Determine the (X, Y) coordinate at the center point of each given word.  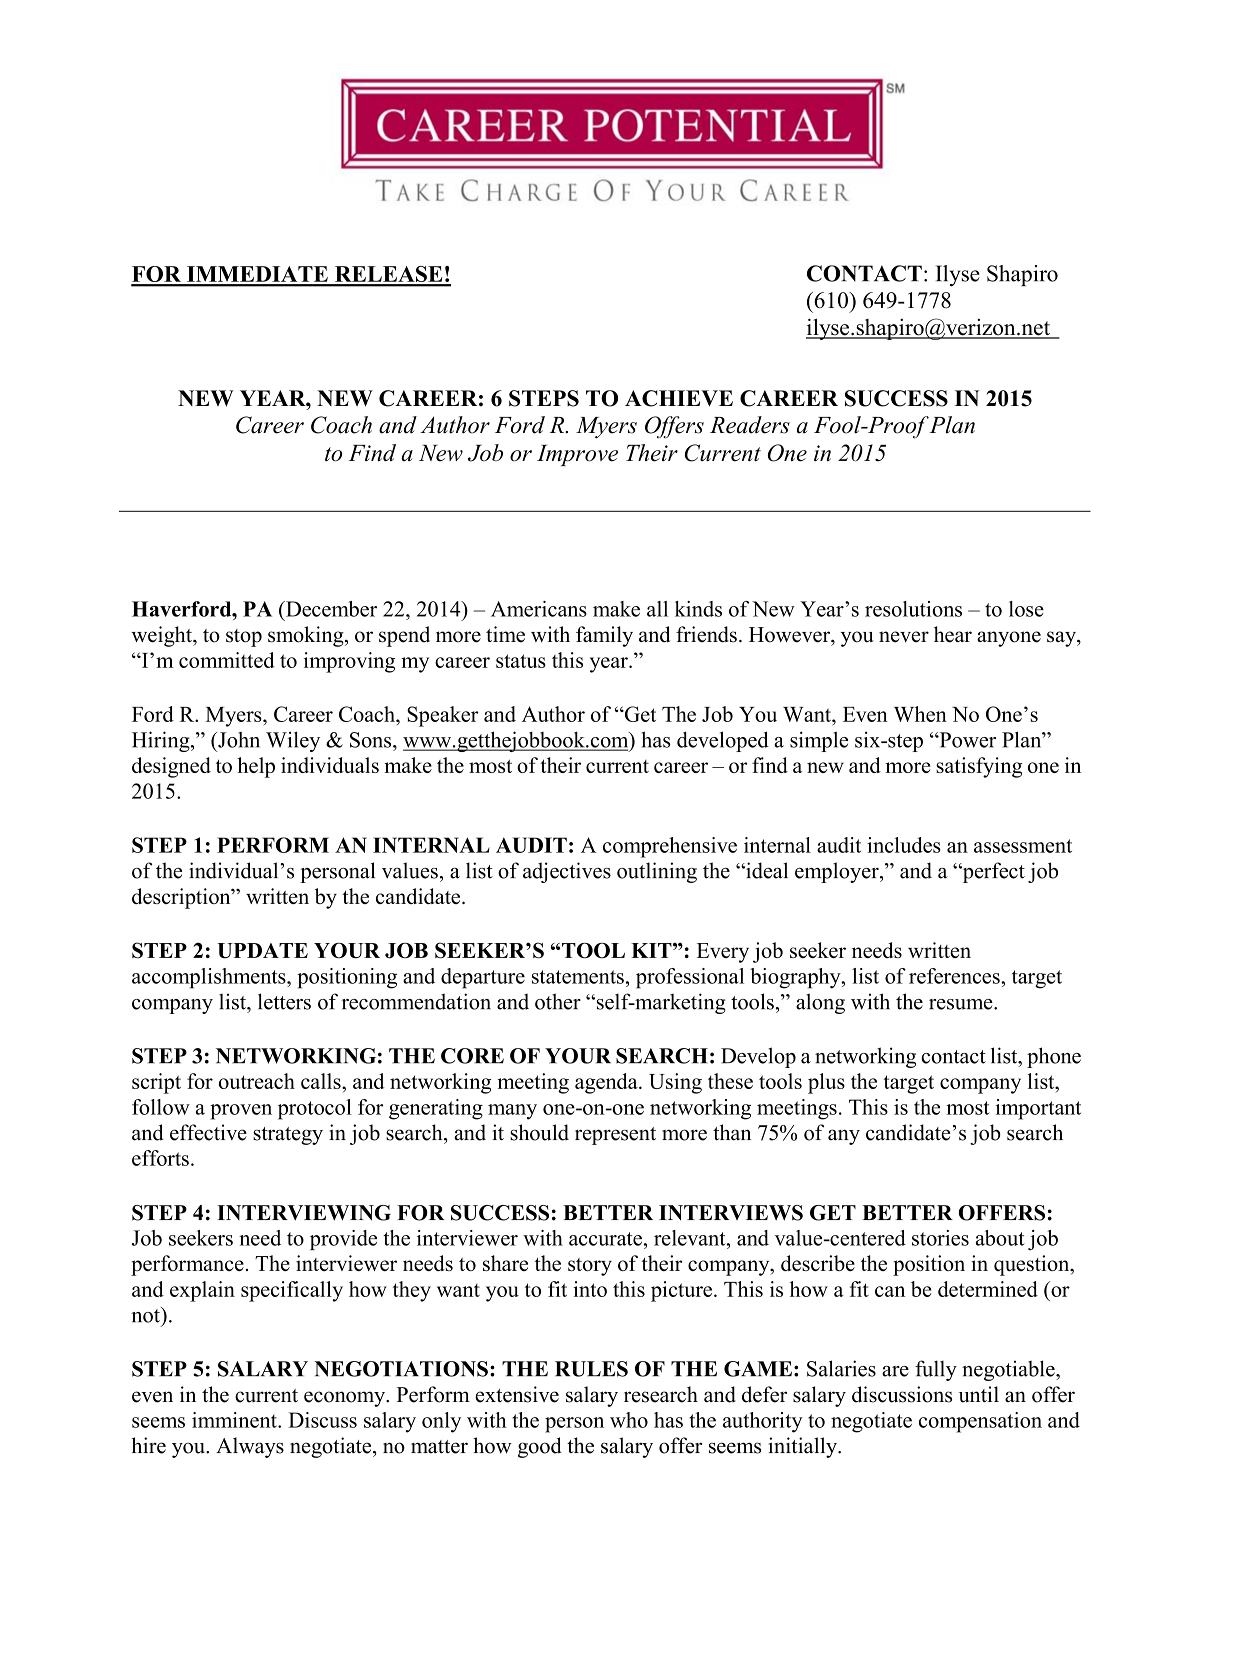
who (629, 1420)
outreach (257, 1081)
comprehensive (670, 847)
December (330, 609)
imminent (235, 1420)
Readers (750, 425)
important (1038, 1109)
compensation (980, 1422)
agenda (607, 1083)
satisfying (979, 767)
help (256, 767)
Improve (577, 455)
